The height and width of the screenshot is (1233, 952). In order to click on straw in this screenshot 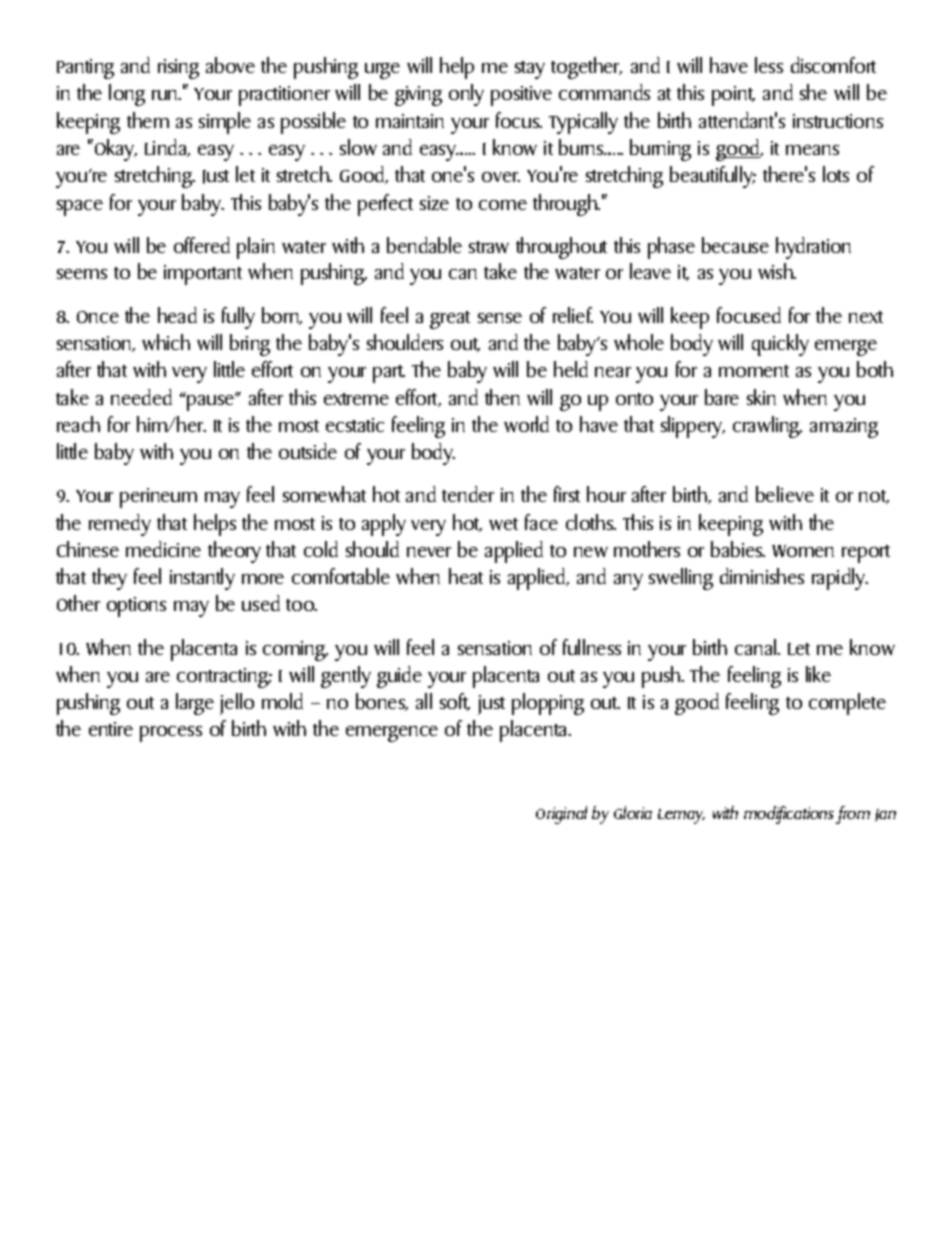, I will do `click(489, 247)`.
